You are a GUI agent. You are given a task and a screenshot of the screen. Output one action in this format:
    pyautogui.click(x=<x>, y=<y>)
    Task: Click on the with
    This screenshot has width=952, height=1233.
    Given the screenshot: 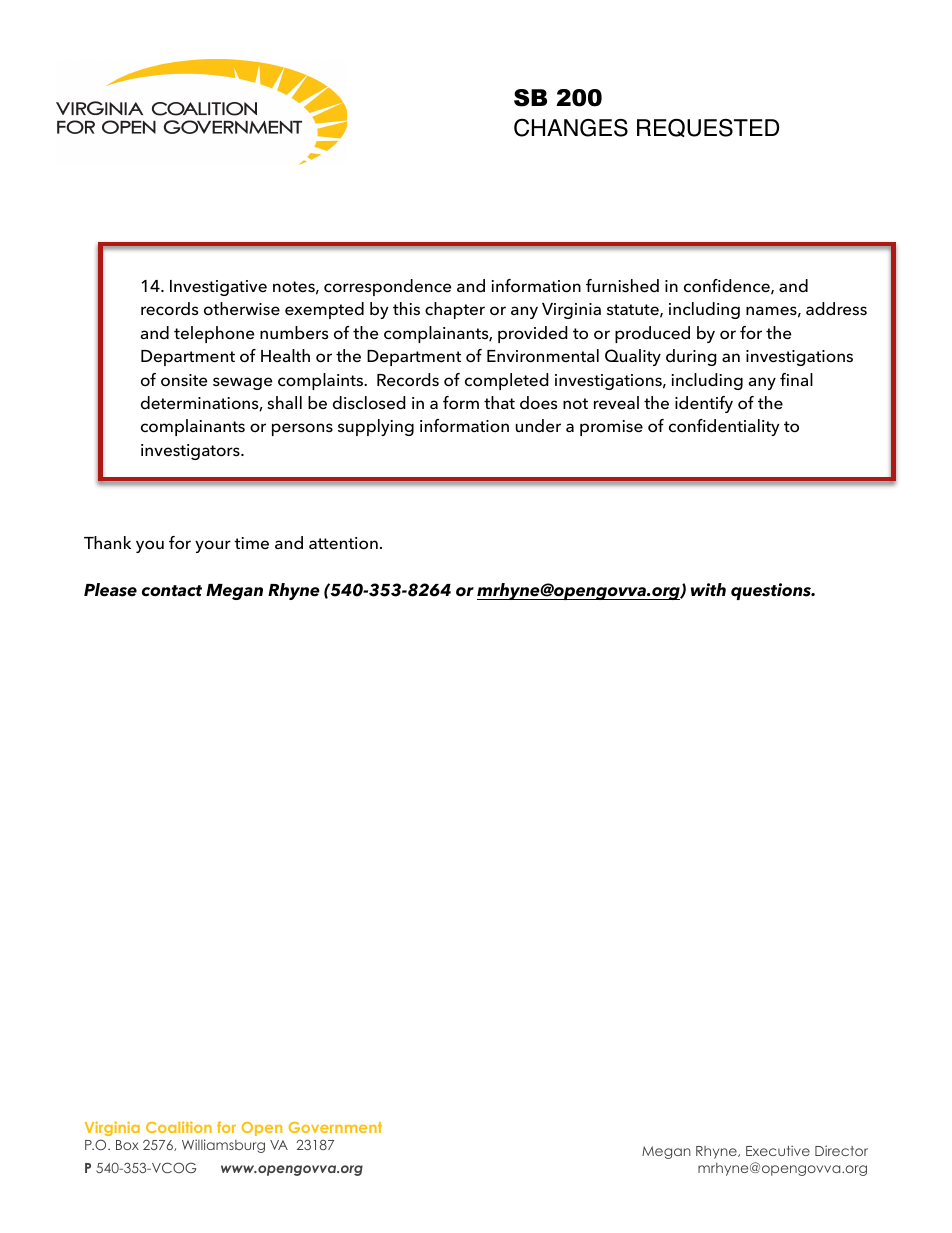 What is the action you would take?
    pyautogui.click(x=708, y=589)
